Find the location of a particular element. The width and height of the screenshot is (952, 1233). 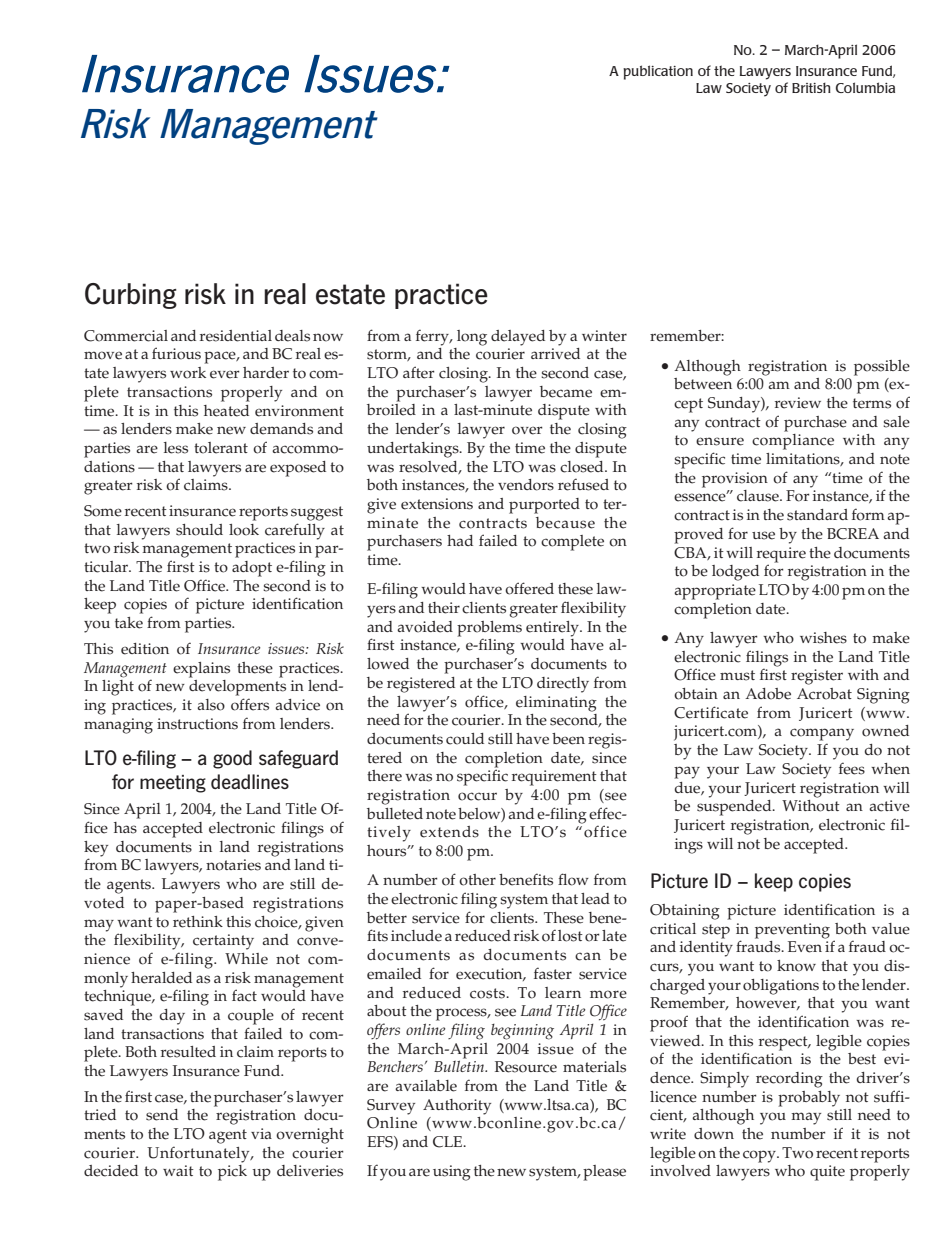

Curbing is located at coordinates (131, 296).
